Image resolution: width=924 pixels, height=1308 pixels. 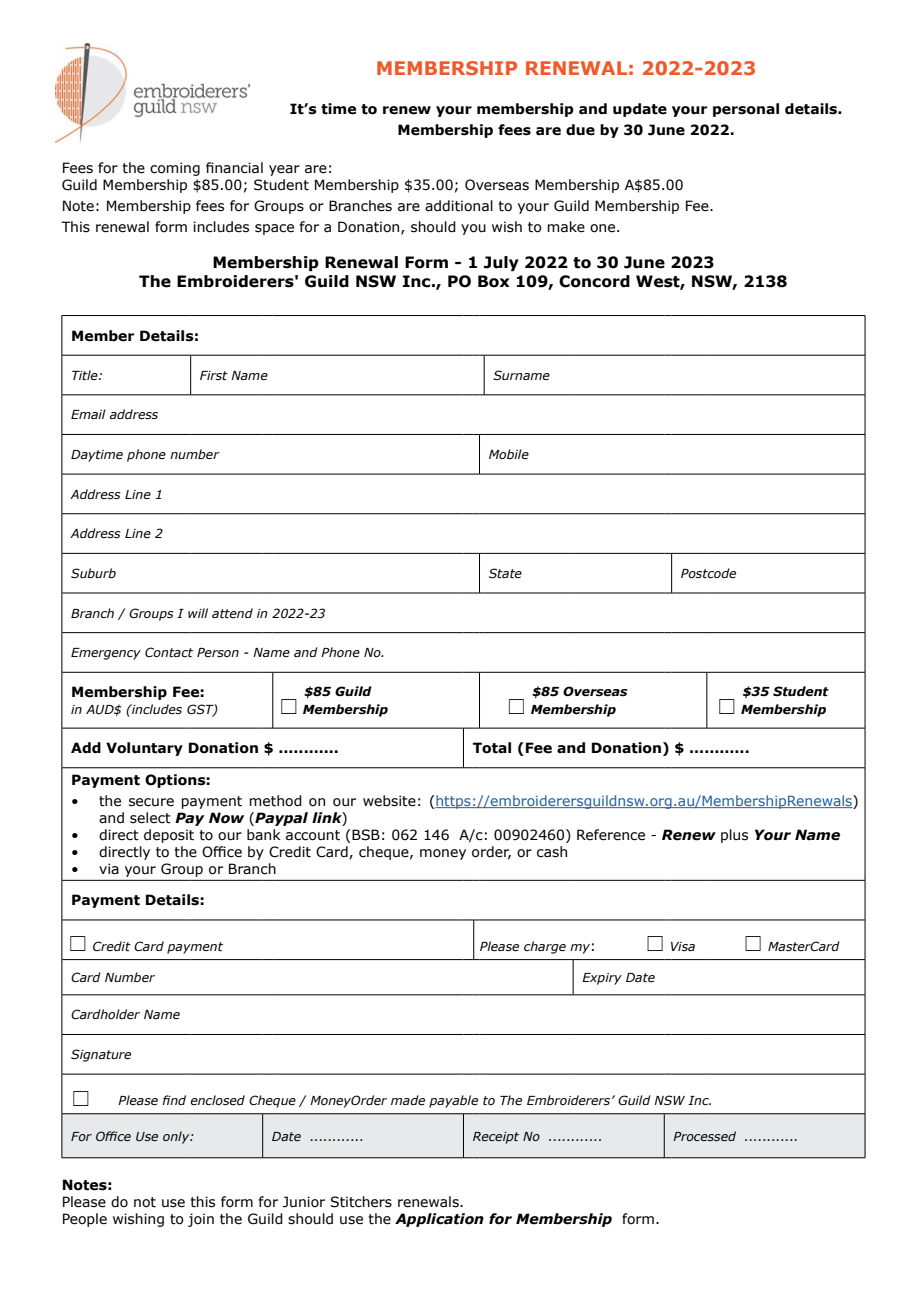 I want to click on Total, so click(x=492, y=748).
